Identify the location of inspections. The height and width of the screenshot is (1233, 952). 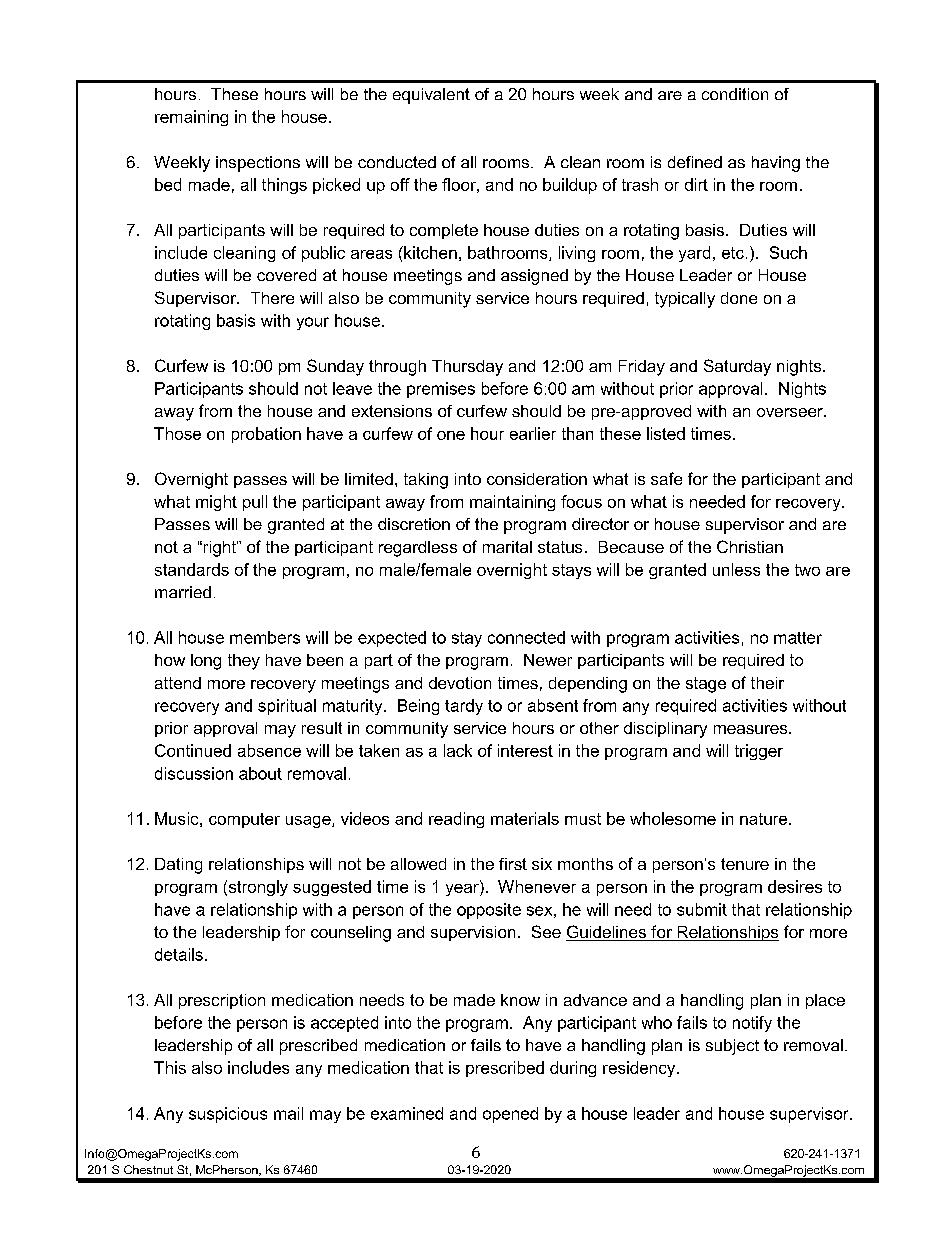
(258, 164).
